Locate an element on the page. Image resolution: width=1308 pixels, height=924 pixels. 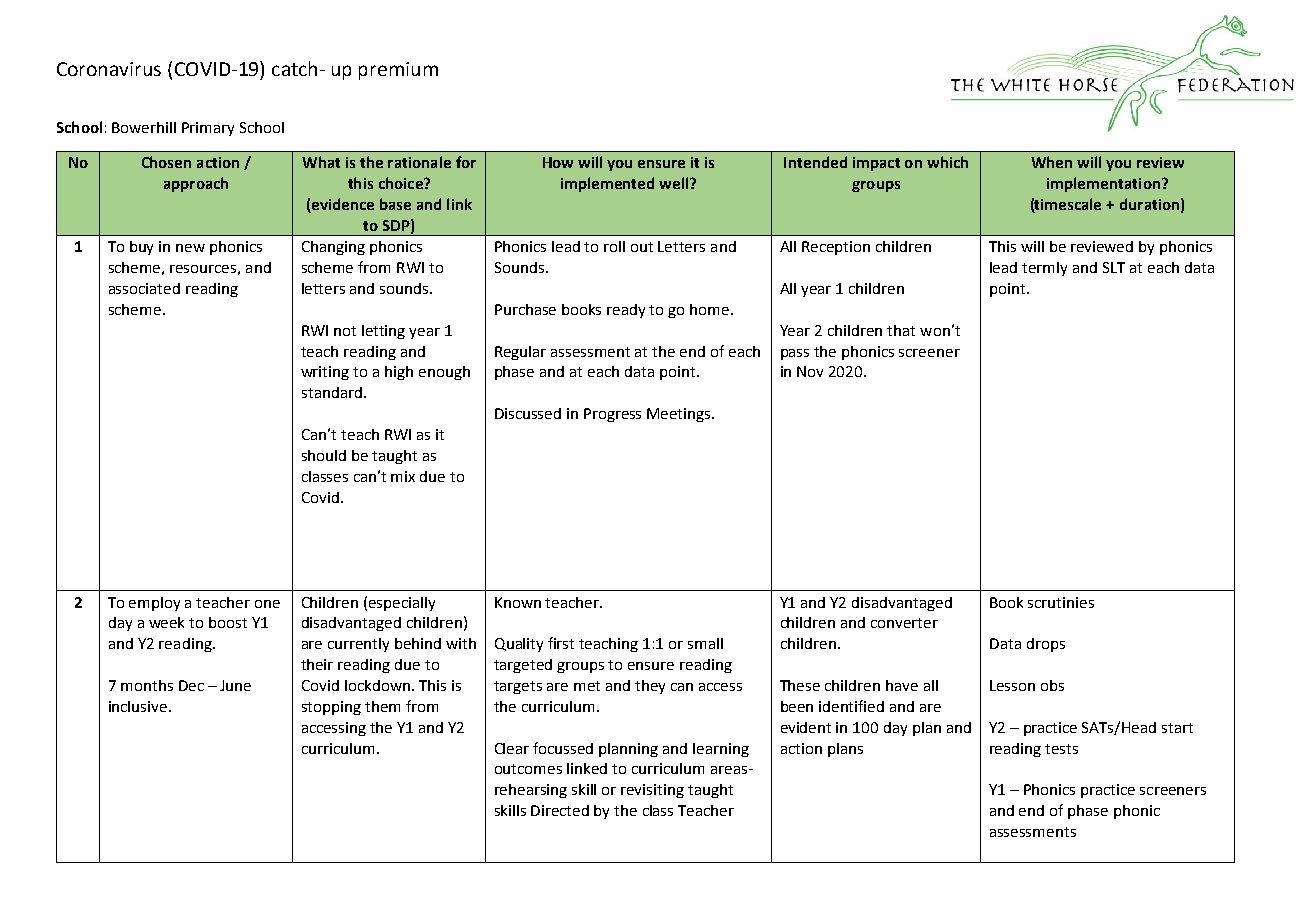
new is located at coordinates (190, 248).
